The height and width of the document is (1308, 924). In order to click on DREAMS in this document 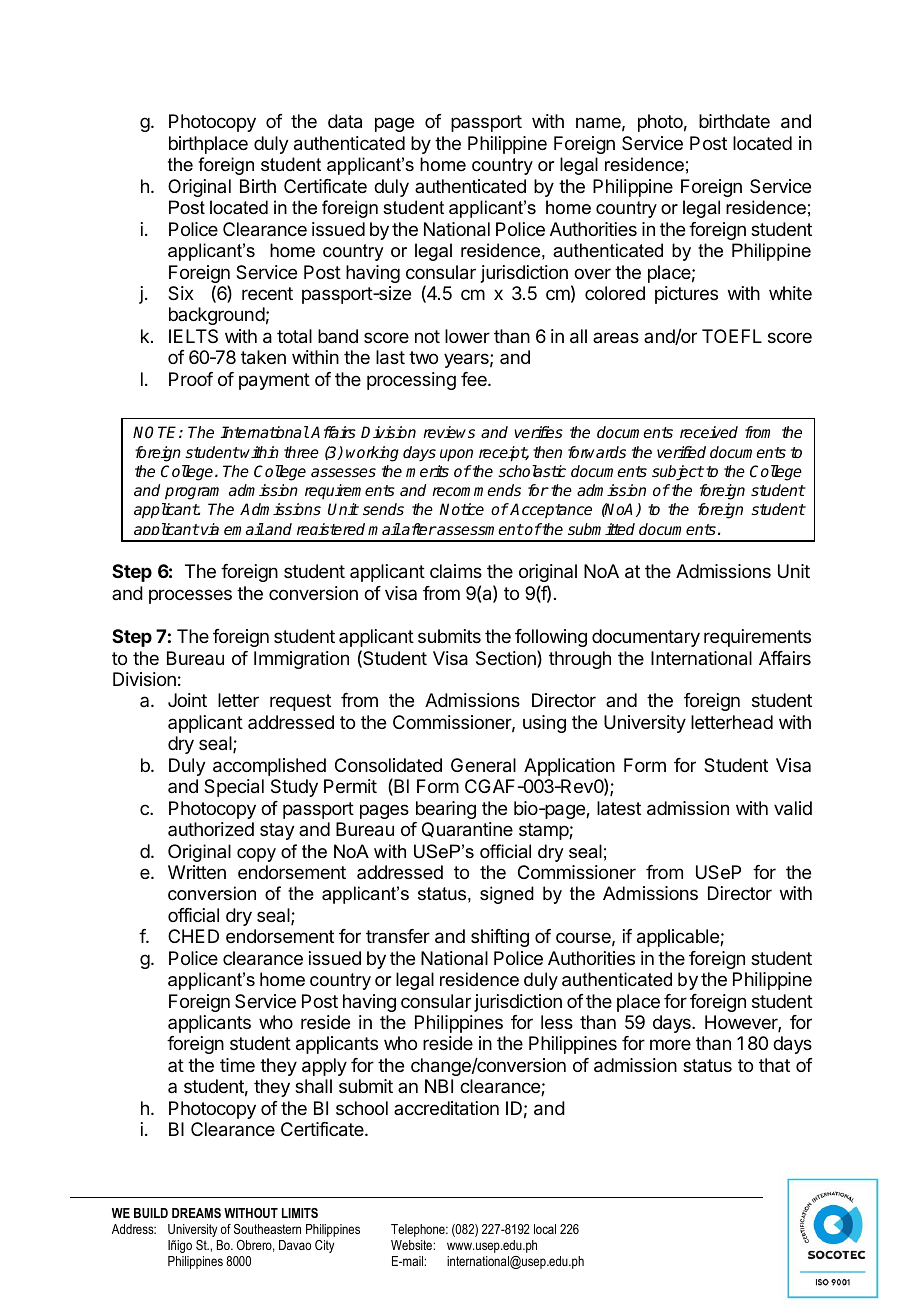, I will do `click(196, 1213)`.
